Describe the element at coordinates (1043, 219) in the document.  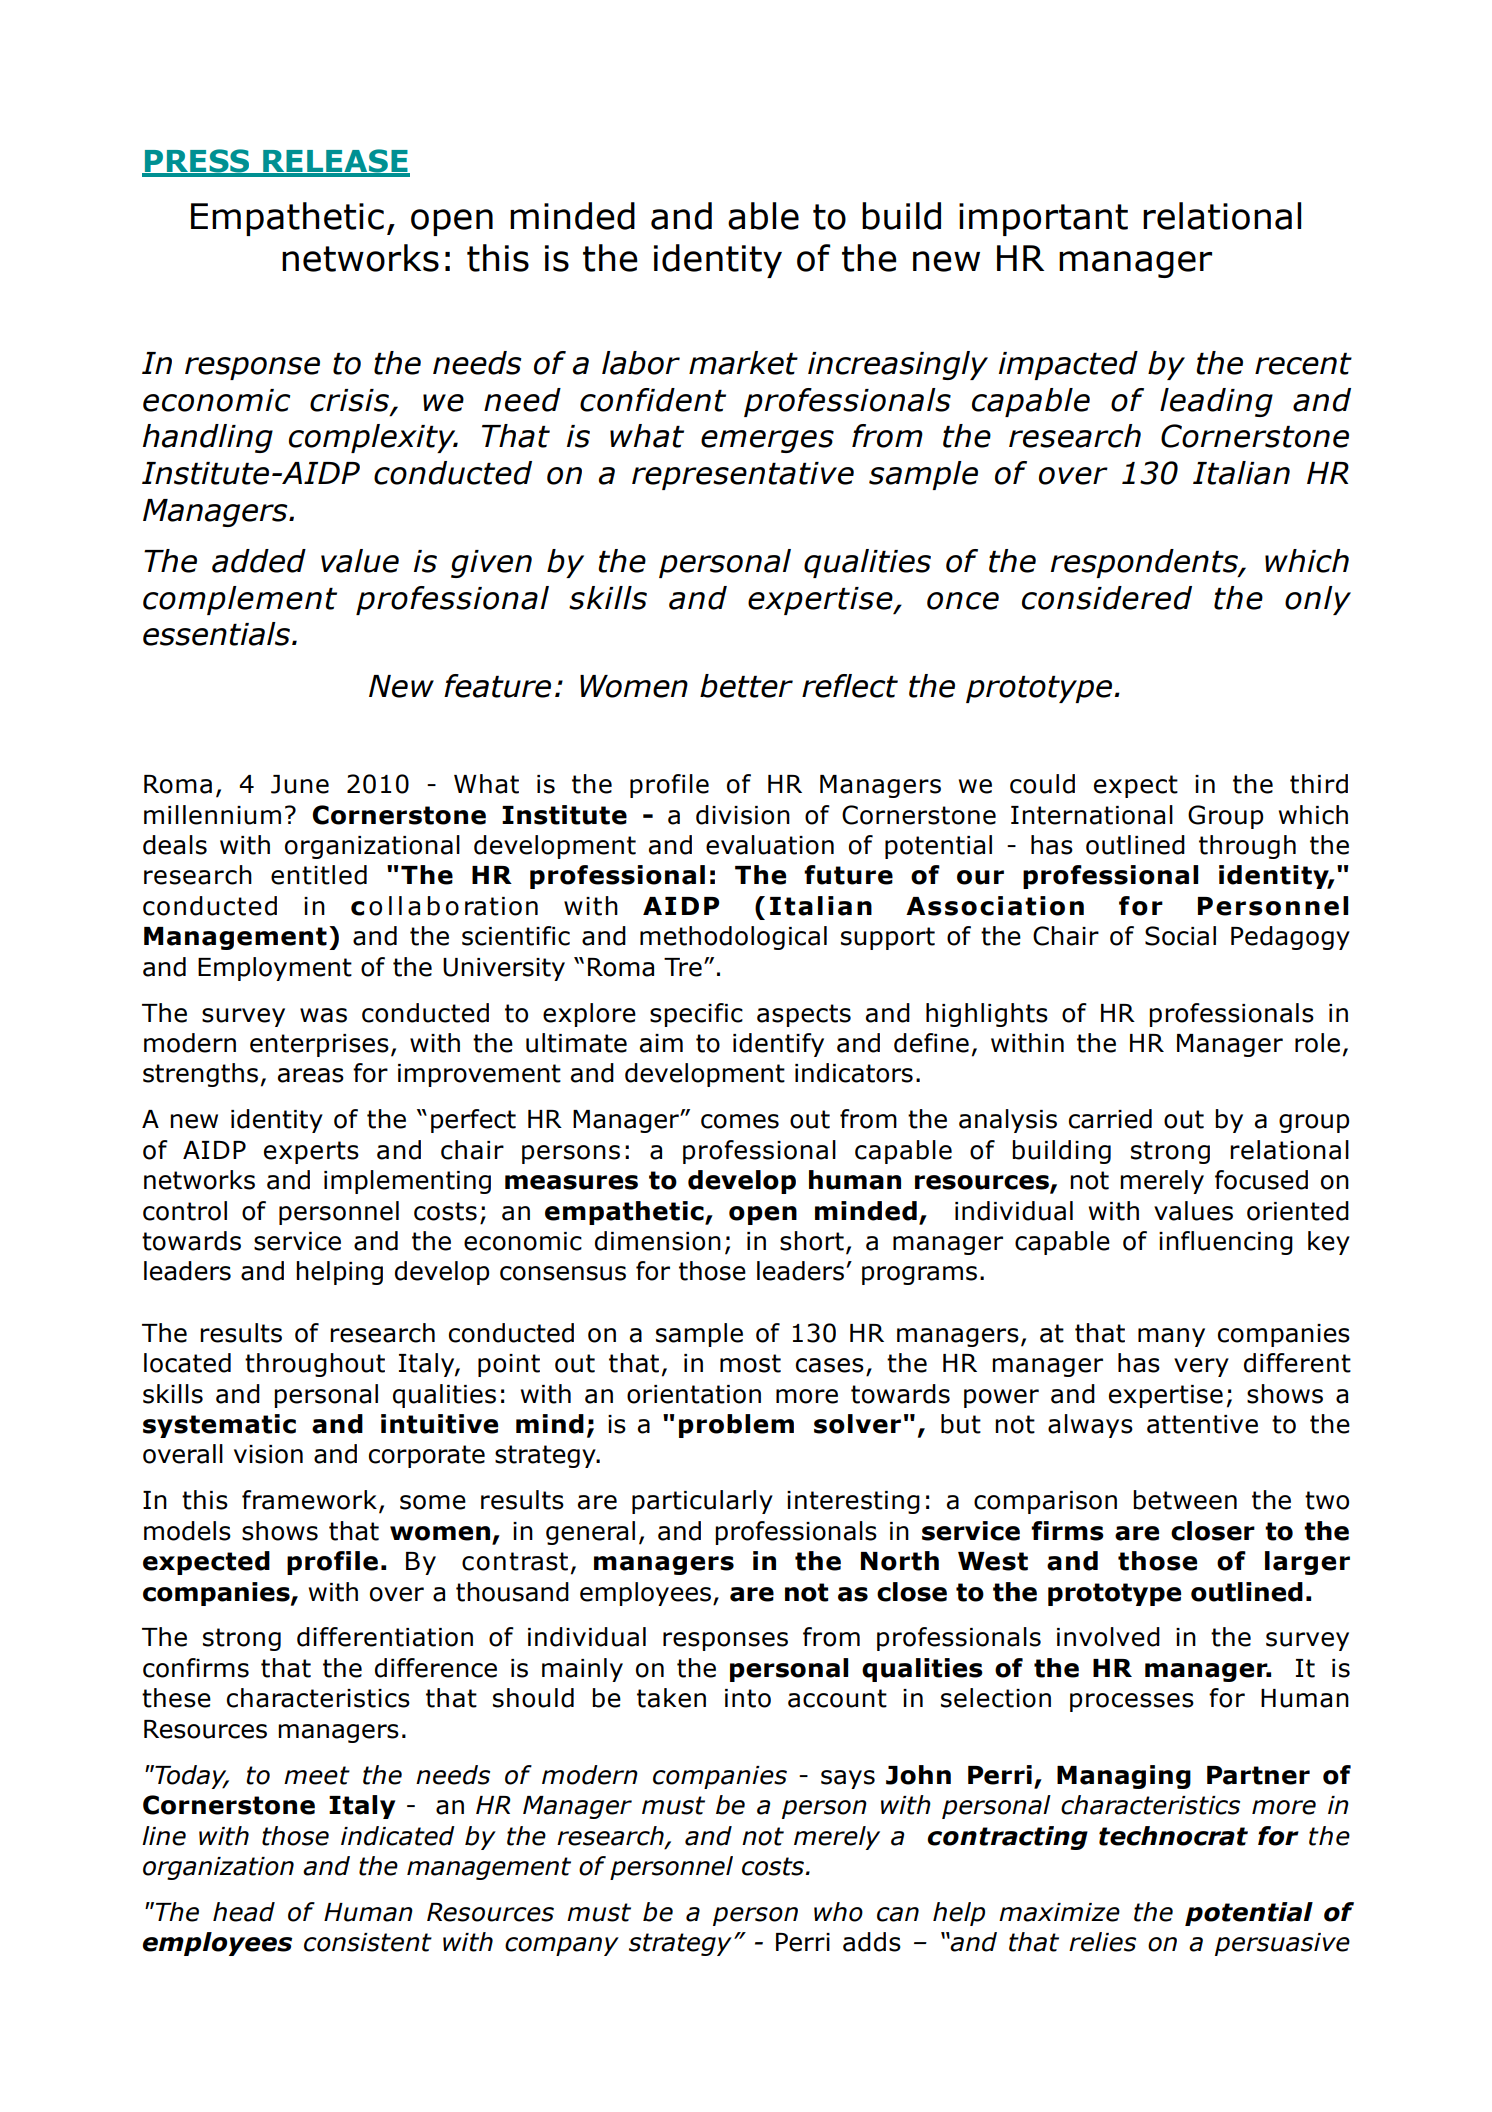
I see `important` at that location.
